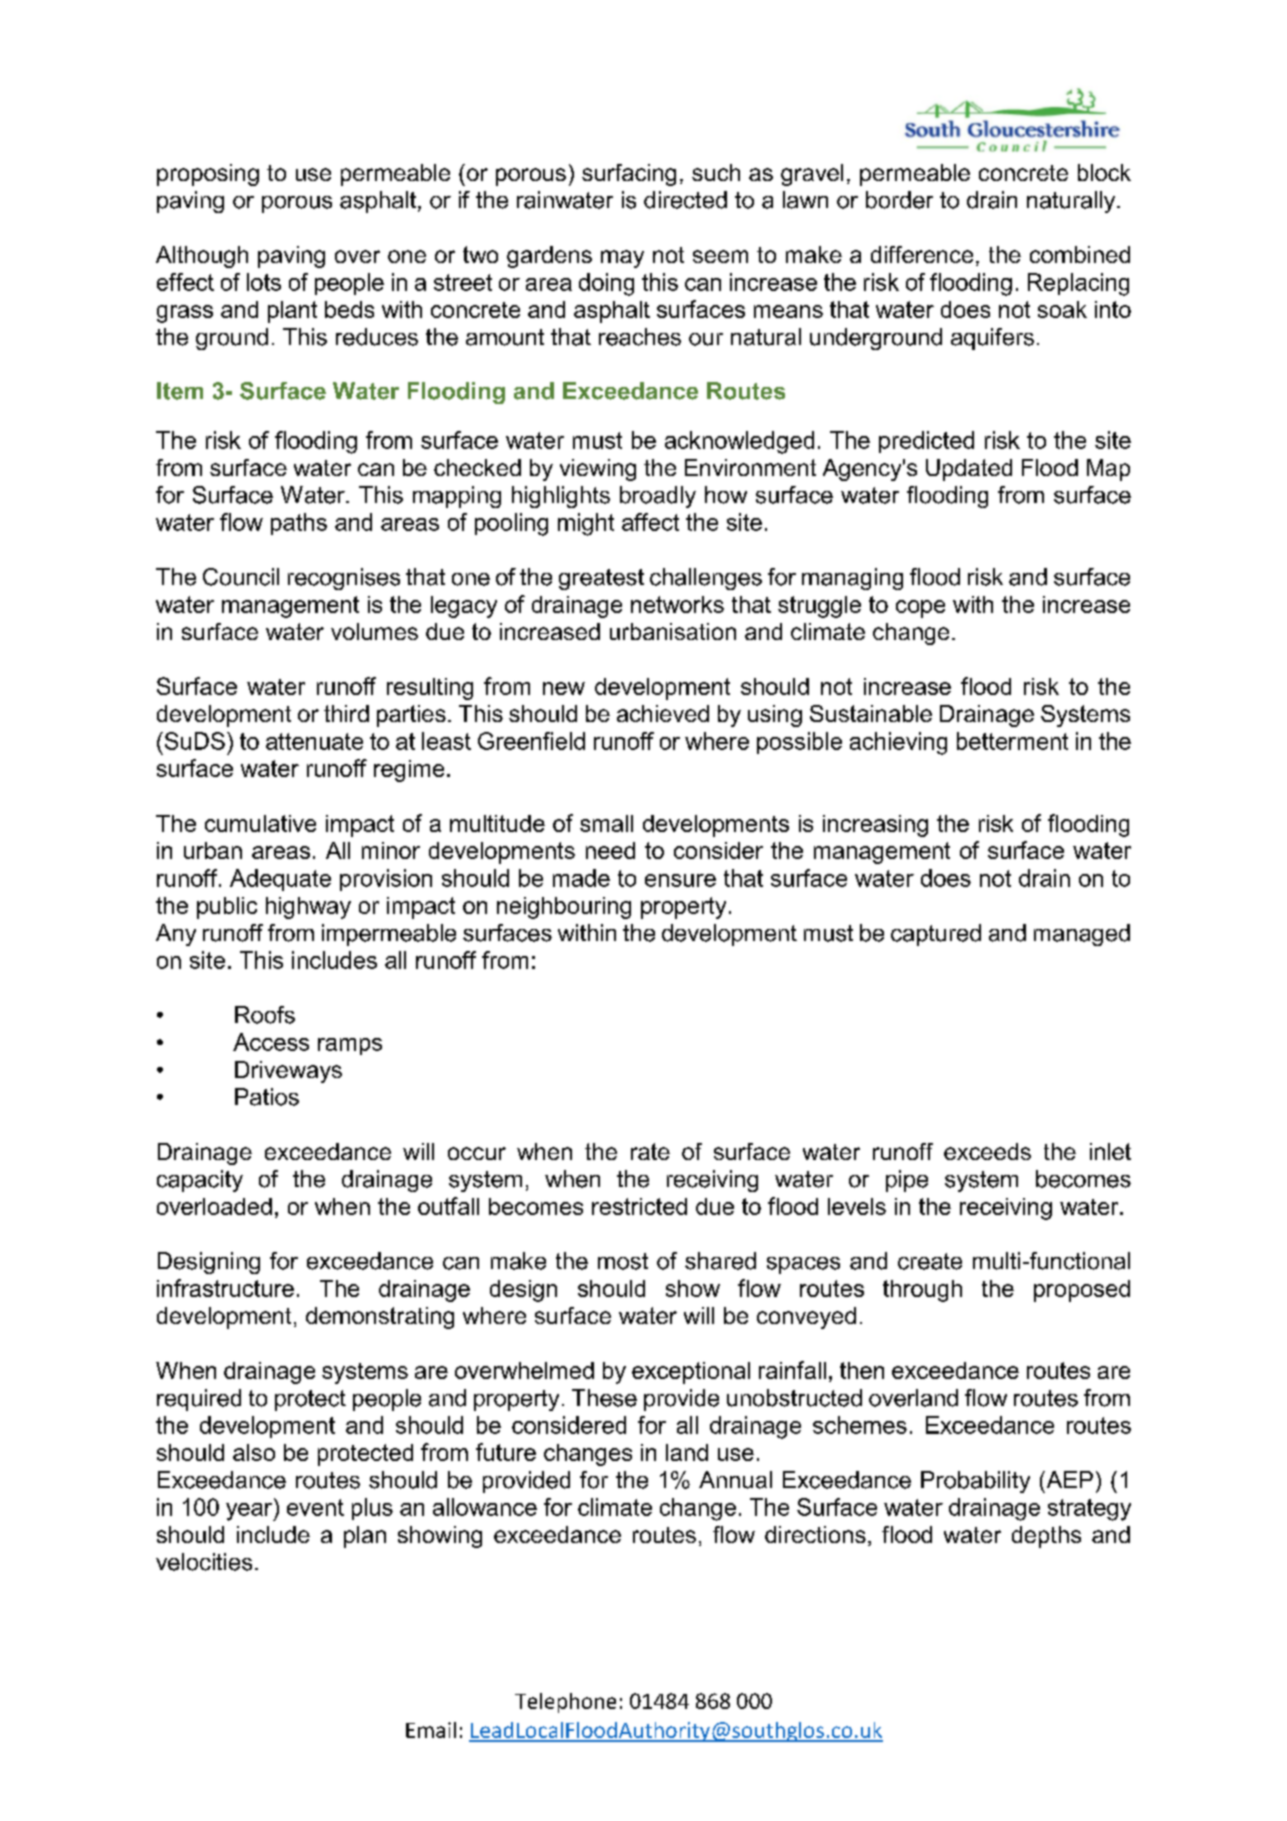 This screenshot has width=1287, height=1821. What do you see at coordinates (314, 741) in the screenshot?
I see `attenuate` at bounding box center [314, 741].
